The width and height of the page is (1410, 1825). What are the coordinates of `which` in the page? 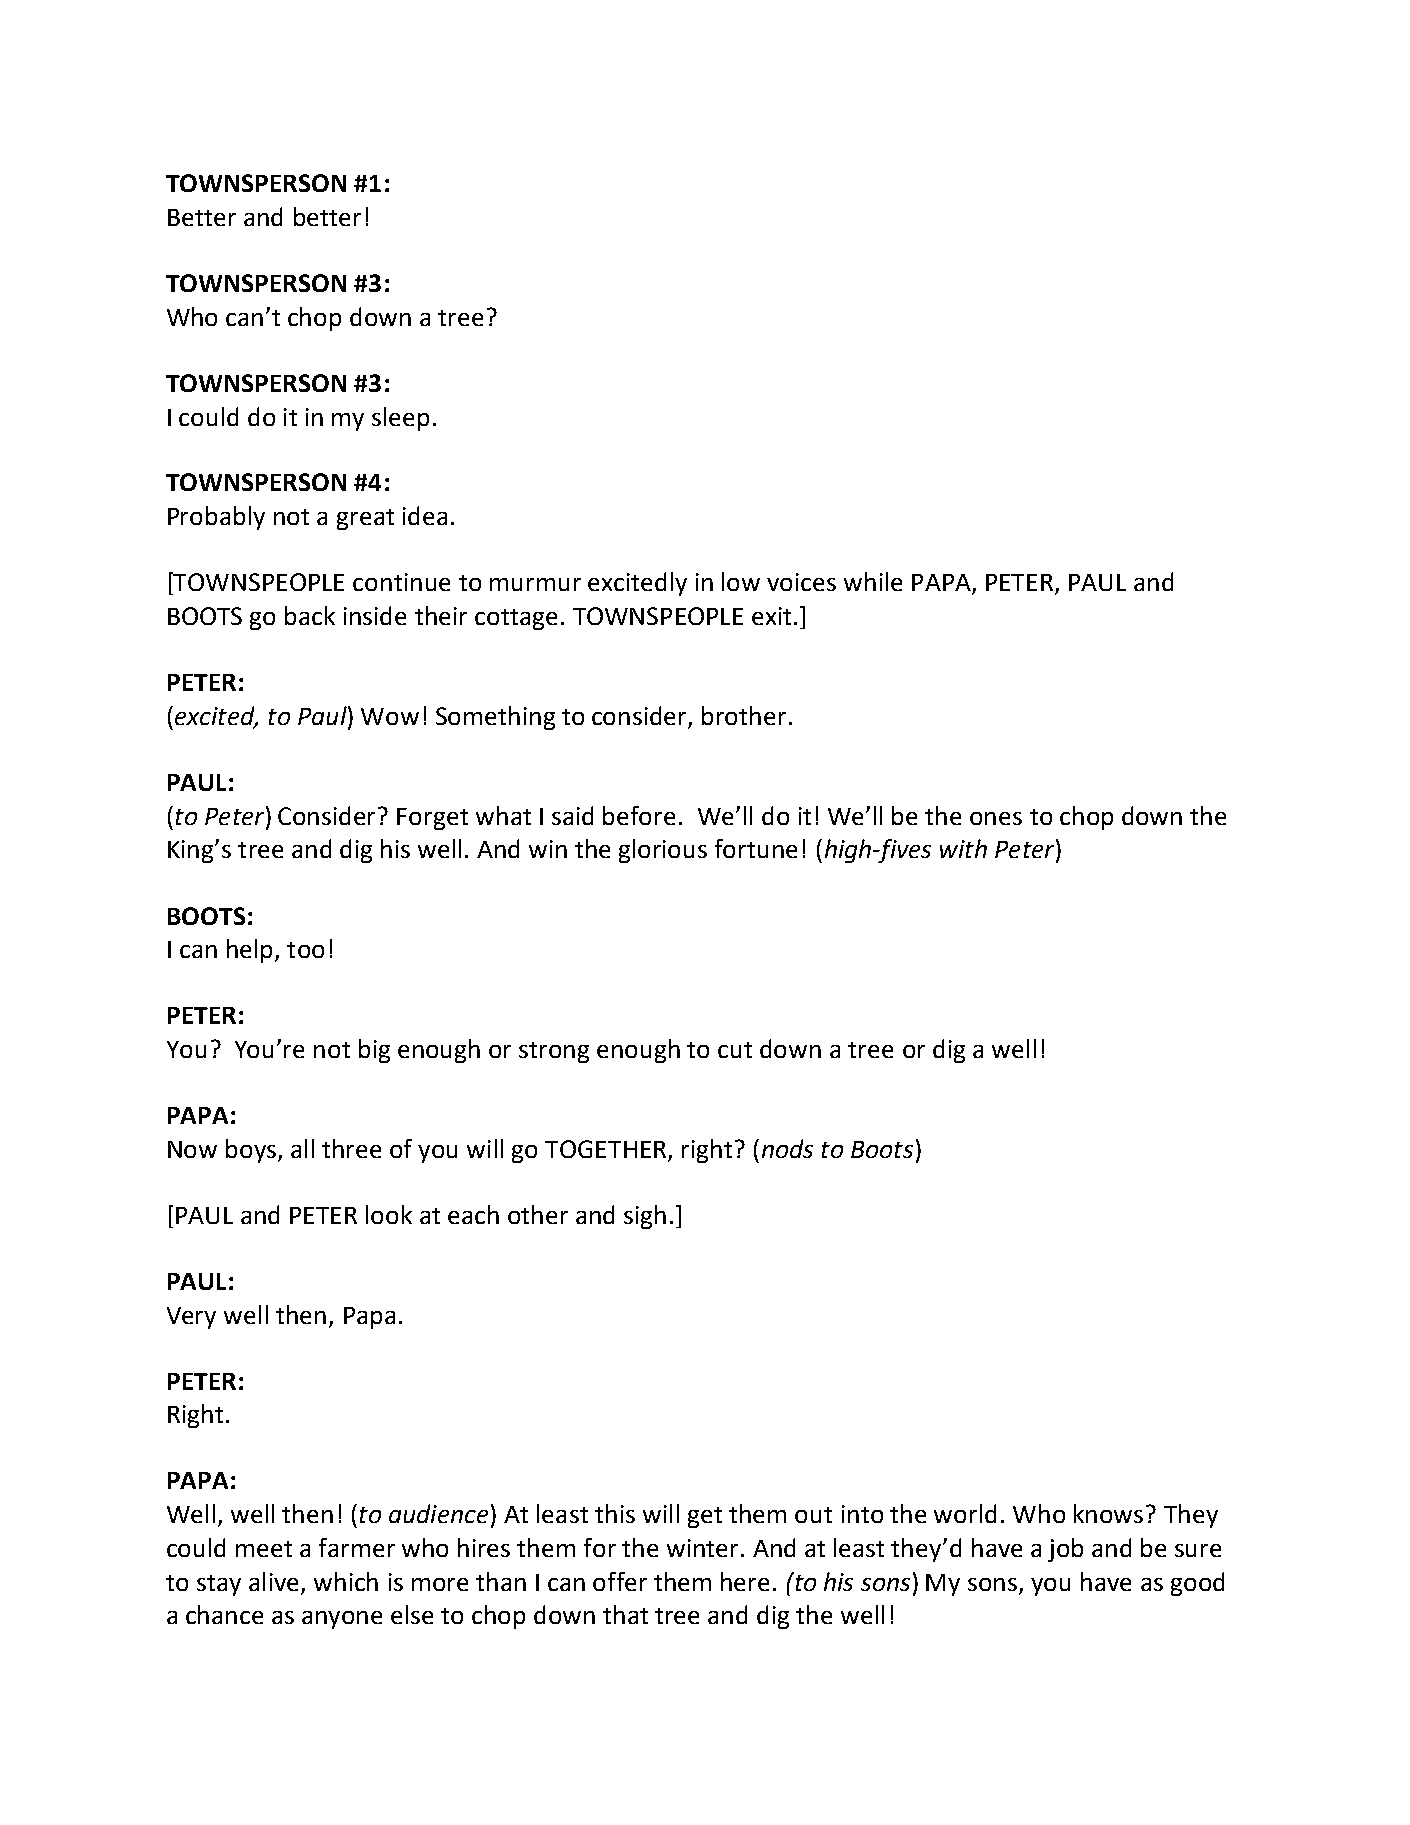 It's located at (346, 1581).
